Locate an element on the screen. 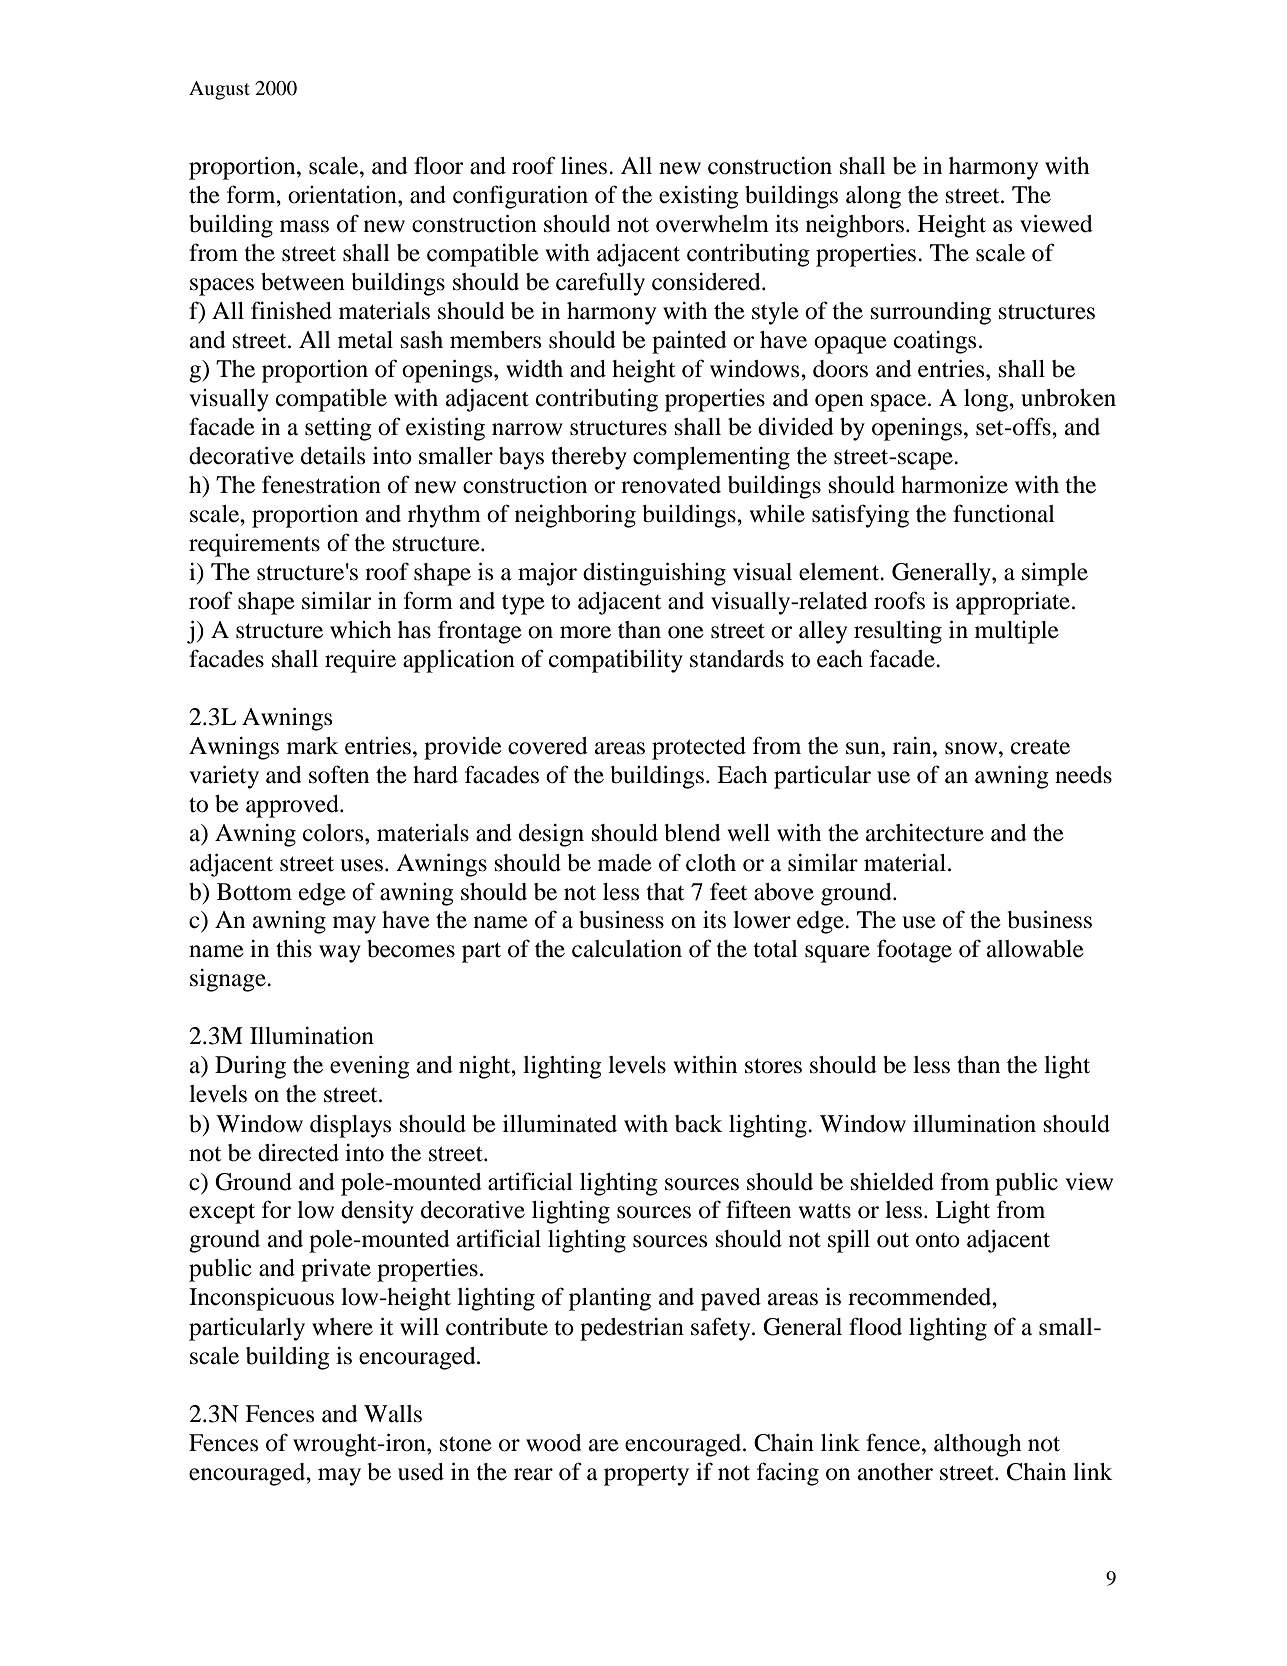 This screenshot has width=1287, height=1666. neighbors is located at coordinates (855, 226).
